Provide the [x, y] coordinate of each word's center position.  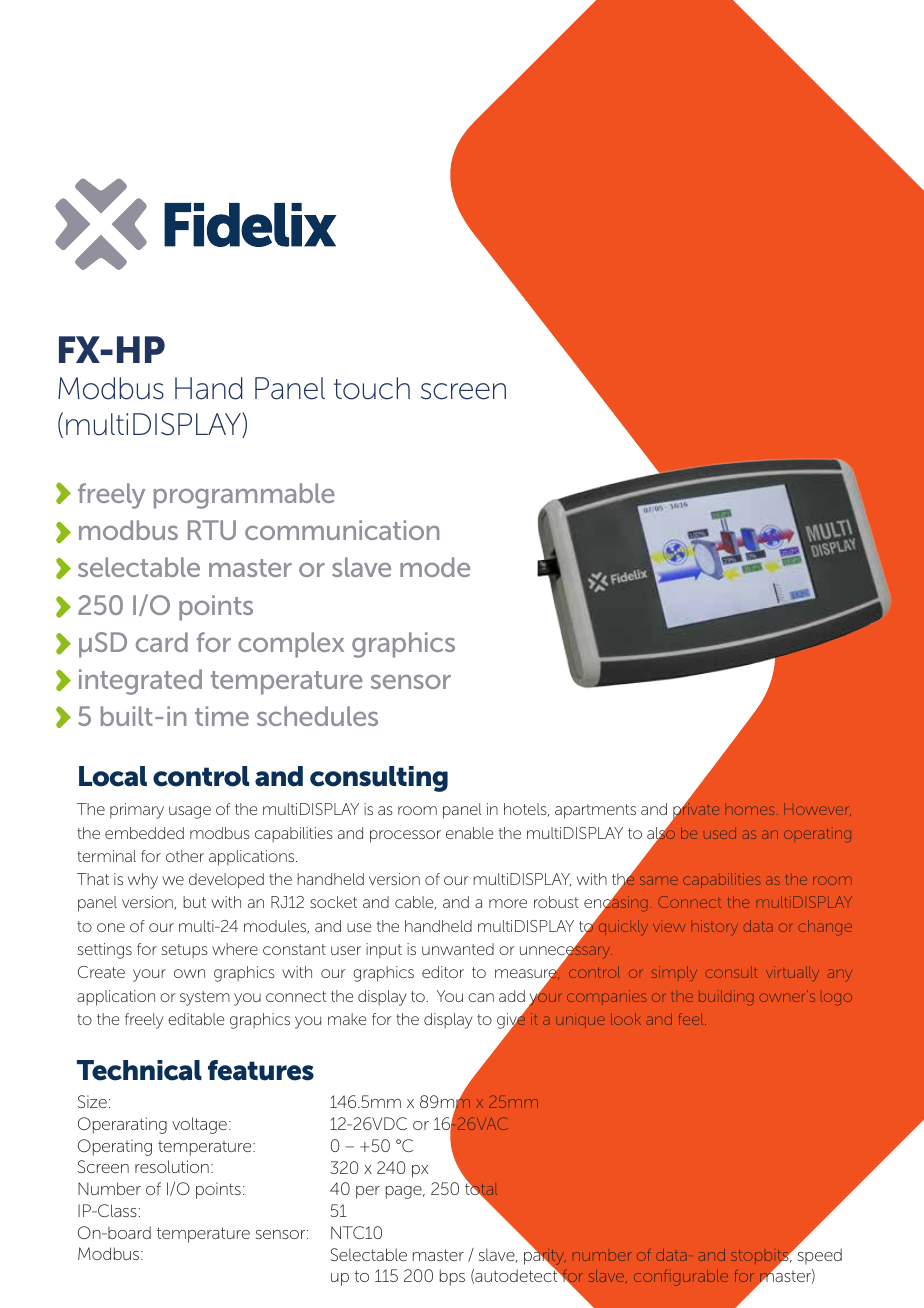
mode [435, 567]
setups [185, 951]
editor [443, 972]
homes [750, 810]
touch [372, 388]
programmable [244, 496]
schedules [317, 716]
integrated [140, 682]
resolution [172, 1166]
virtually [792, 973]
